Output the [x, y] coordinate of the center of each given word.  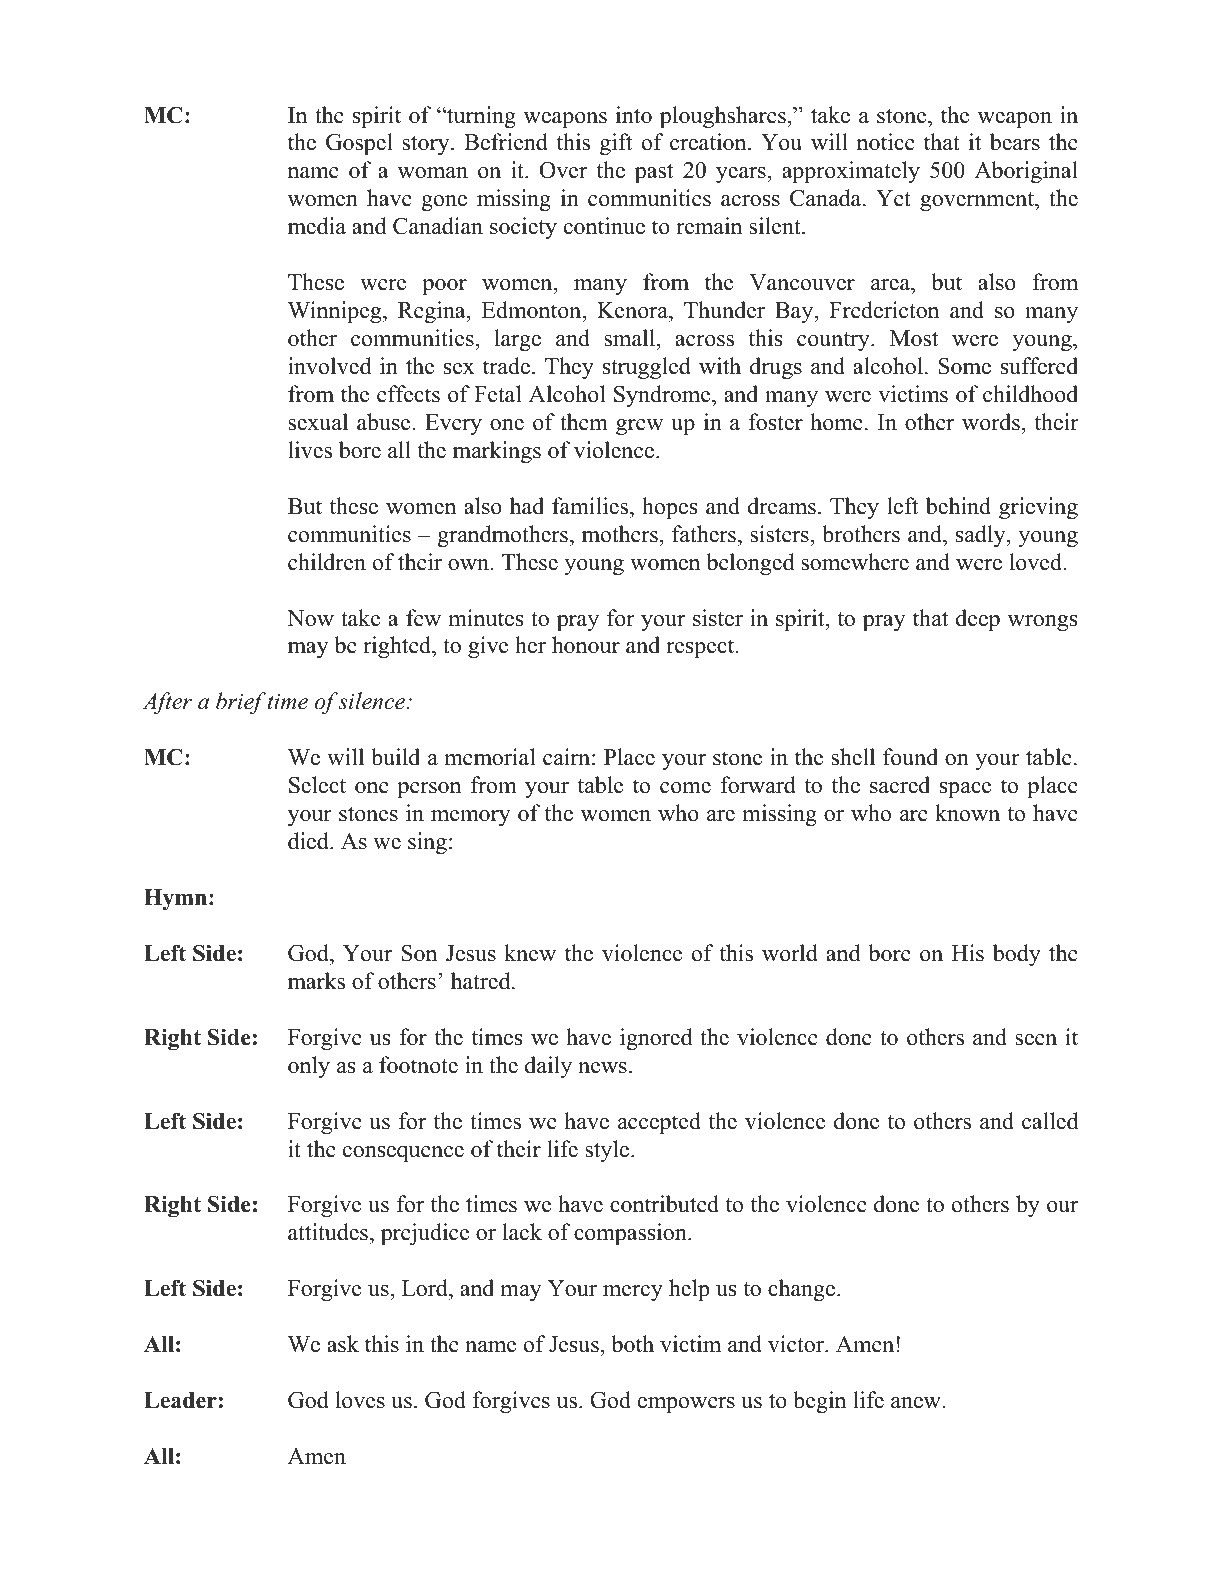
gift [616, 144]
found [910, 757]
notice [886, 142]
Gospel [359, 144]
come [685, 788]
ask [343, 1344]
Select [317, 785]
